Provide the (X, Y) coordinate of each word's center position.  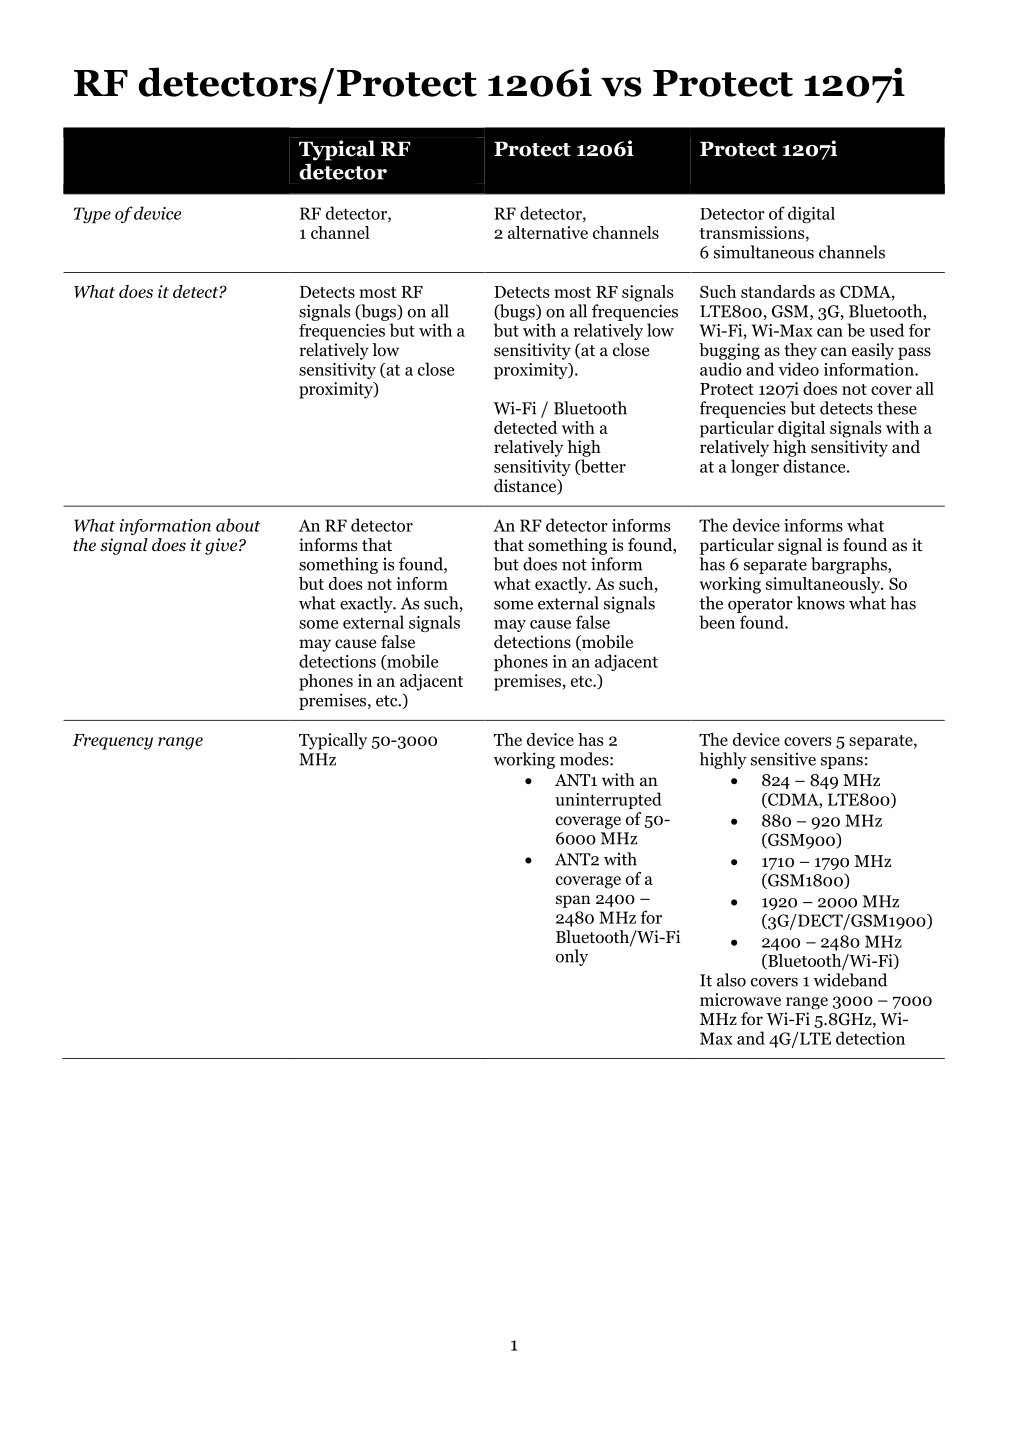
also (731, 980)
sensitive (783, 759)
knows (821, 603)
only (572, 957)
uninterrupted (608, 800)
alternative (548, 232)
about (238, 525)
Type (92, 215)
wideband (850, 980)
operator (760, 605)
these (897, 408)
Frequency (112, 742)
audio (721, 369)
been (717, 622)
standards (778, 291)
